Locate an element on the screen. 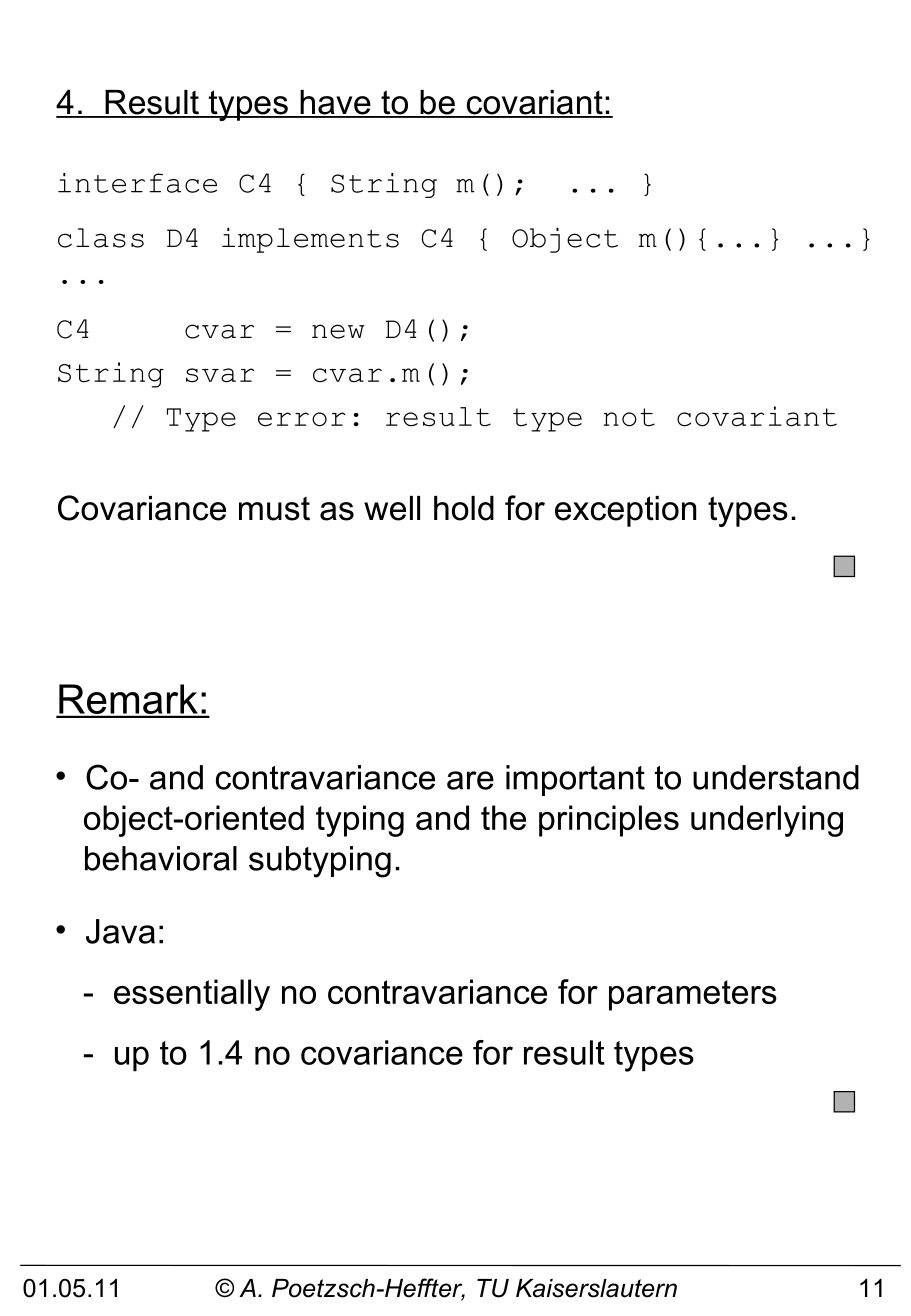 The height and width of the screenshot is (1316, 911). behavioral is located at coordinates (161, 858).
